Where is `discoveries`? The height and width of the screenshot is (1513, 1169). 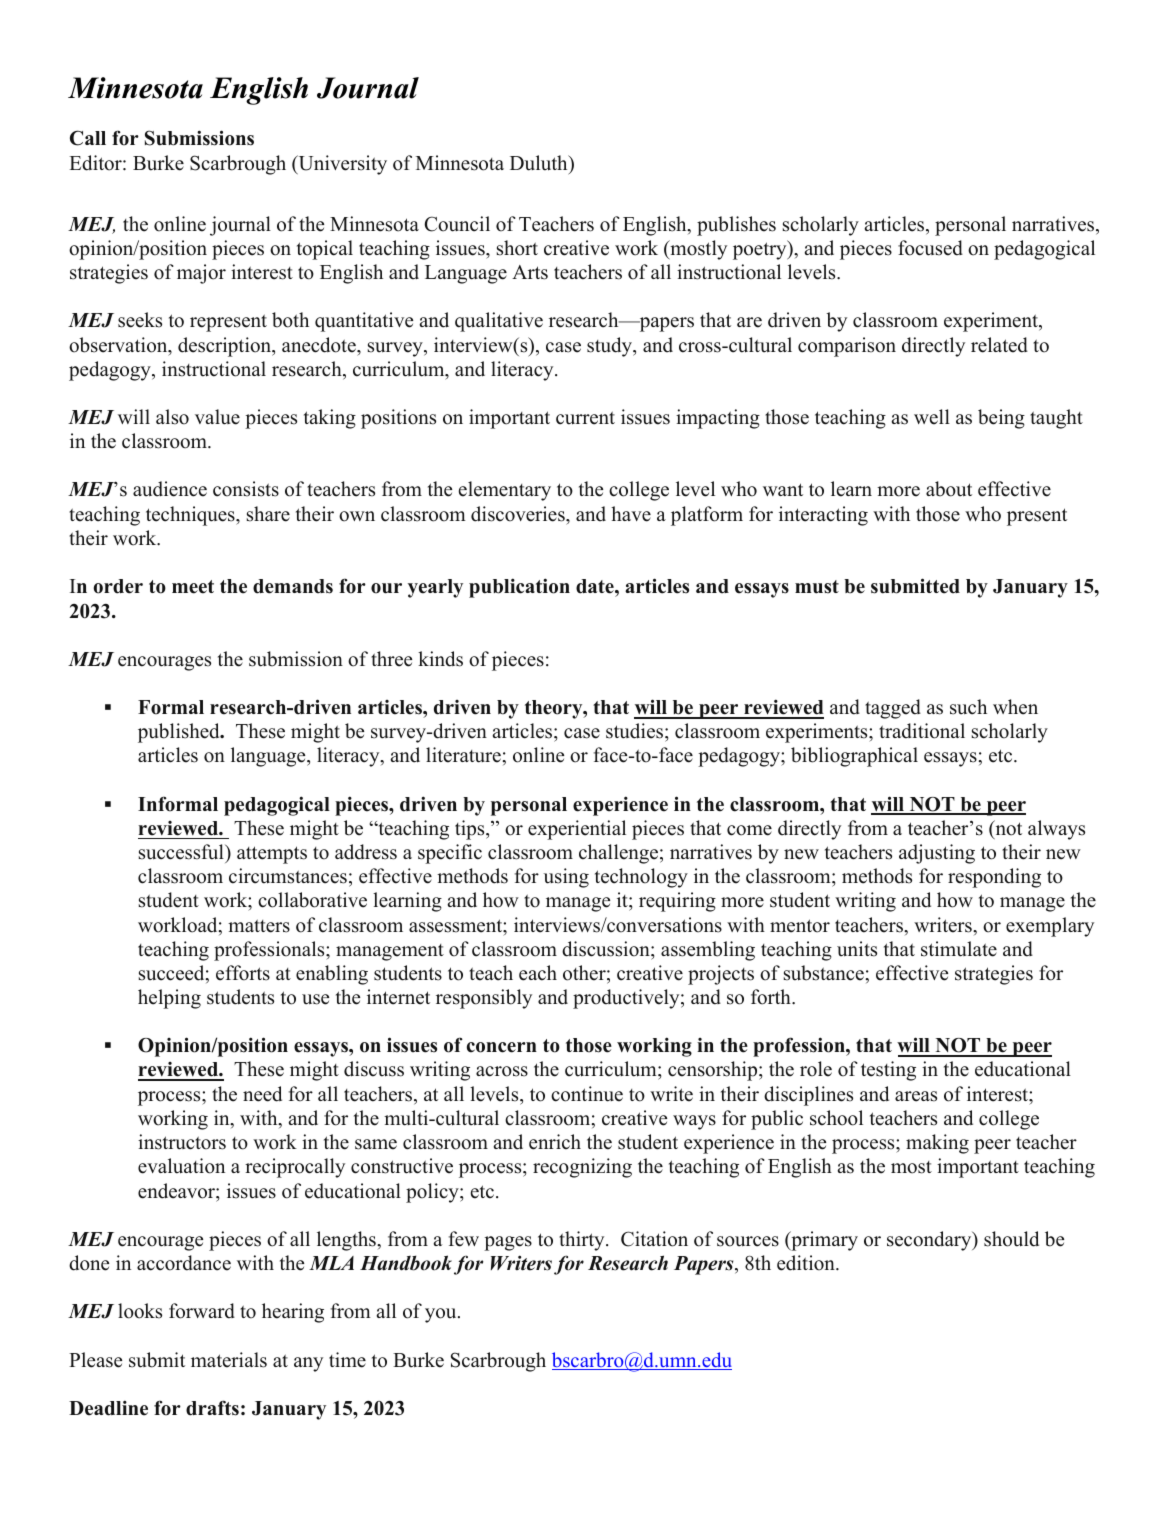 discoveries is located at coordinates (519, 514).
